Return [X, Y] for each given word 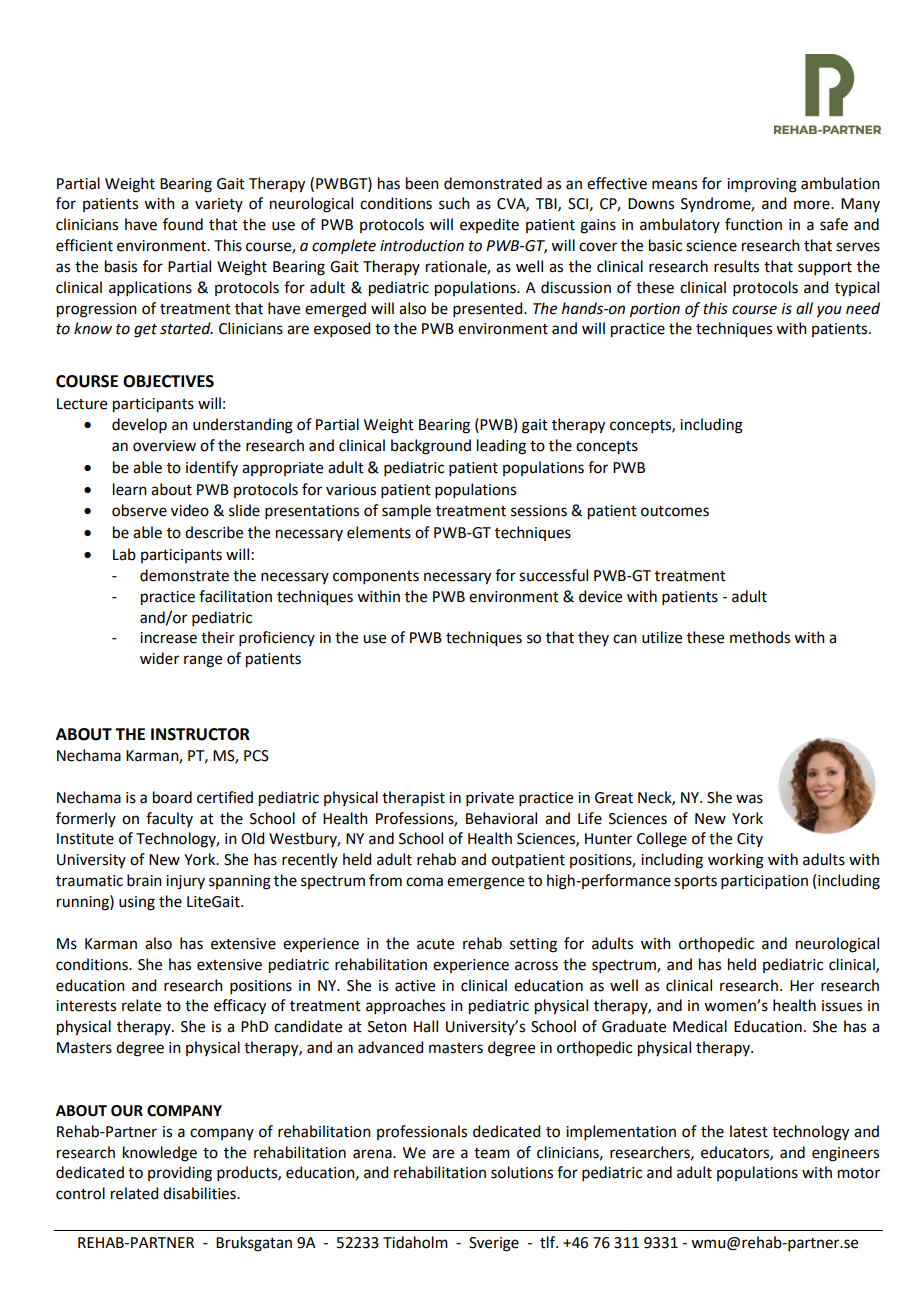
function [753, 224]
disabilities [200, 1193]
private [490, 799]
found [183, 224]
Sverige [494, 1244]
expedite [489, 225]
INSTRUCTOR [200, 734]
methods [760, 637]
